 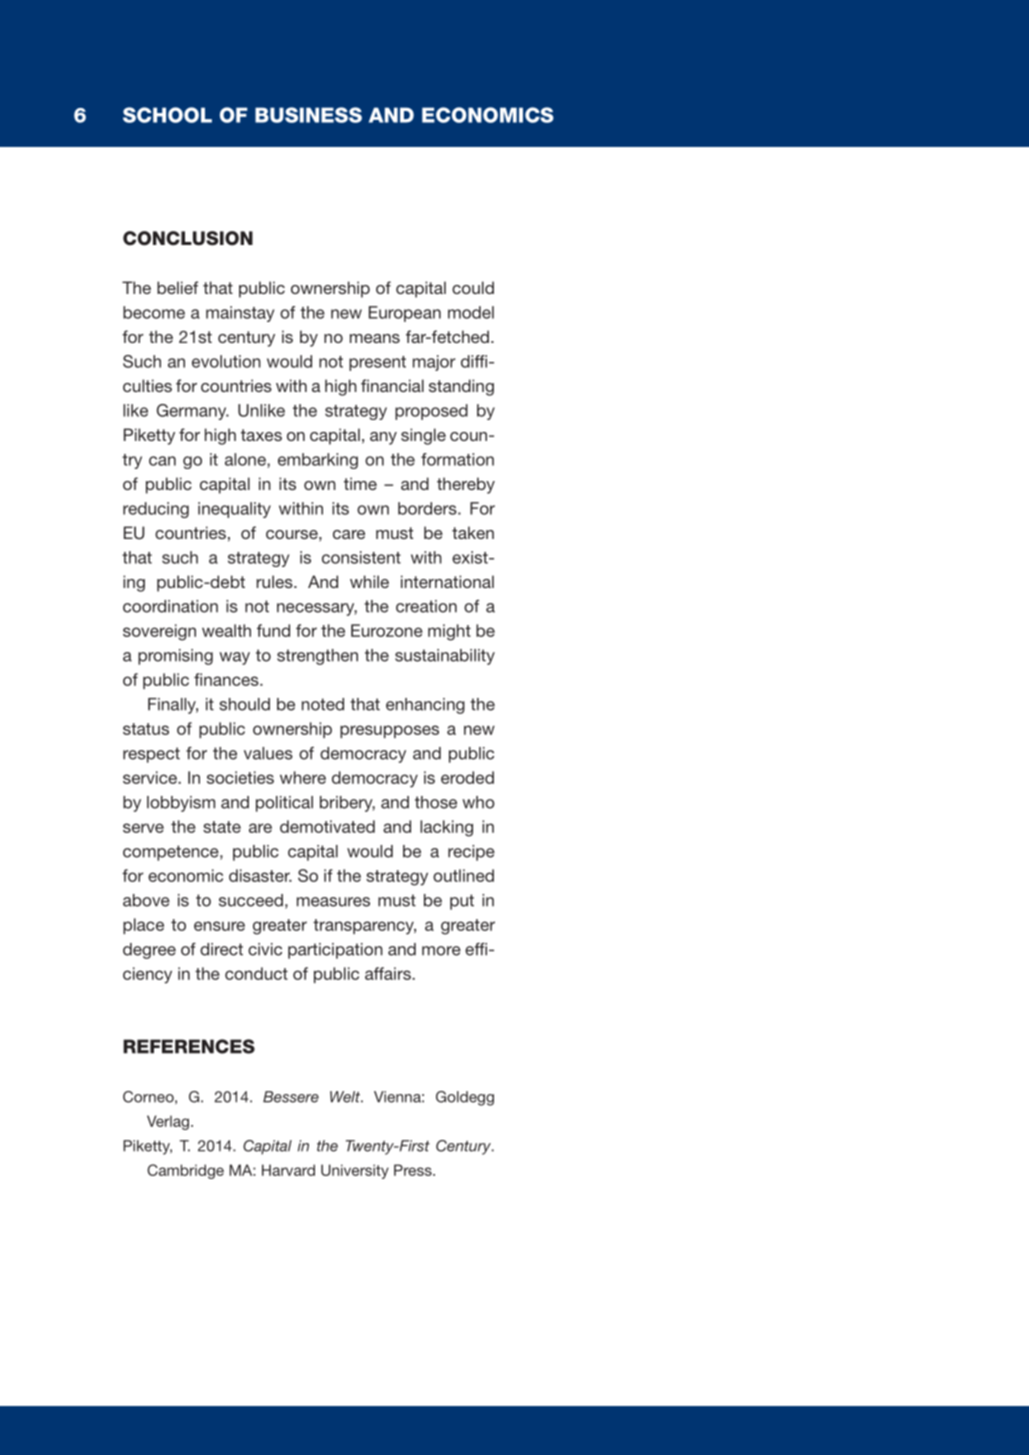 What do you see at coordinates (317, 657) in the screenshot?
I see `strengthen` at bounding box center [317, 657].
